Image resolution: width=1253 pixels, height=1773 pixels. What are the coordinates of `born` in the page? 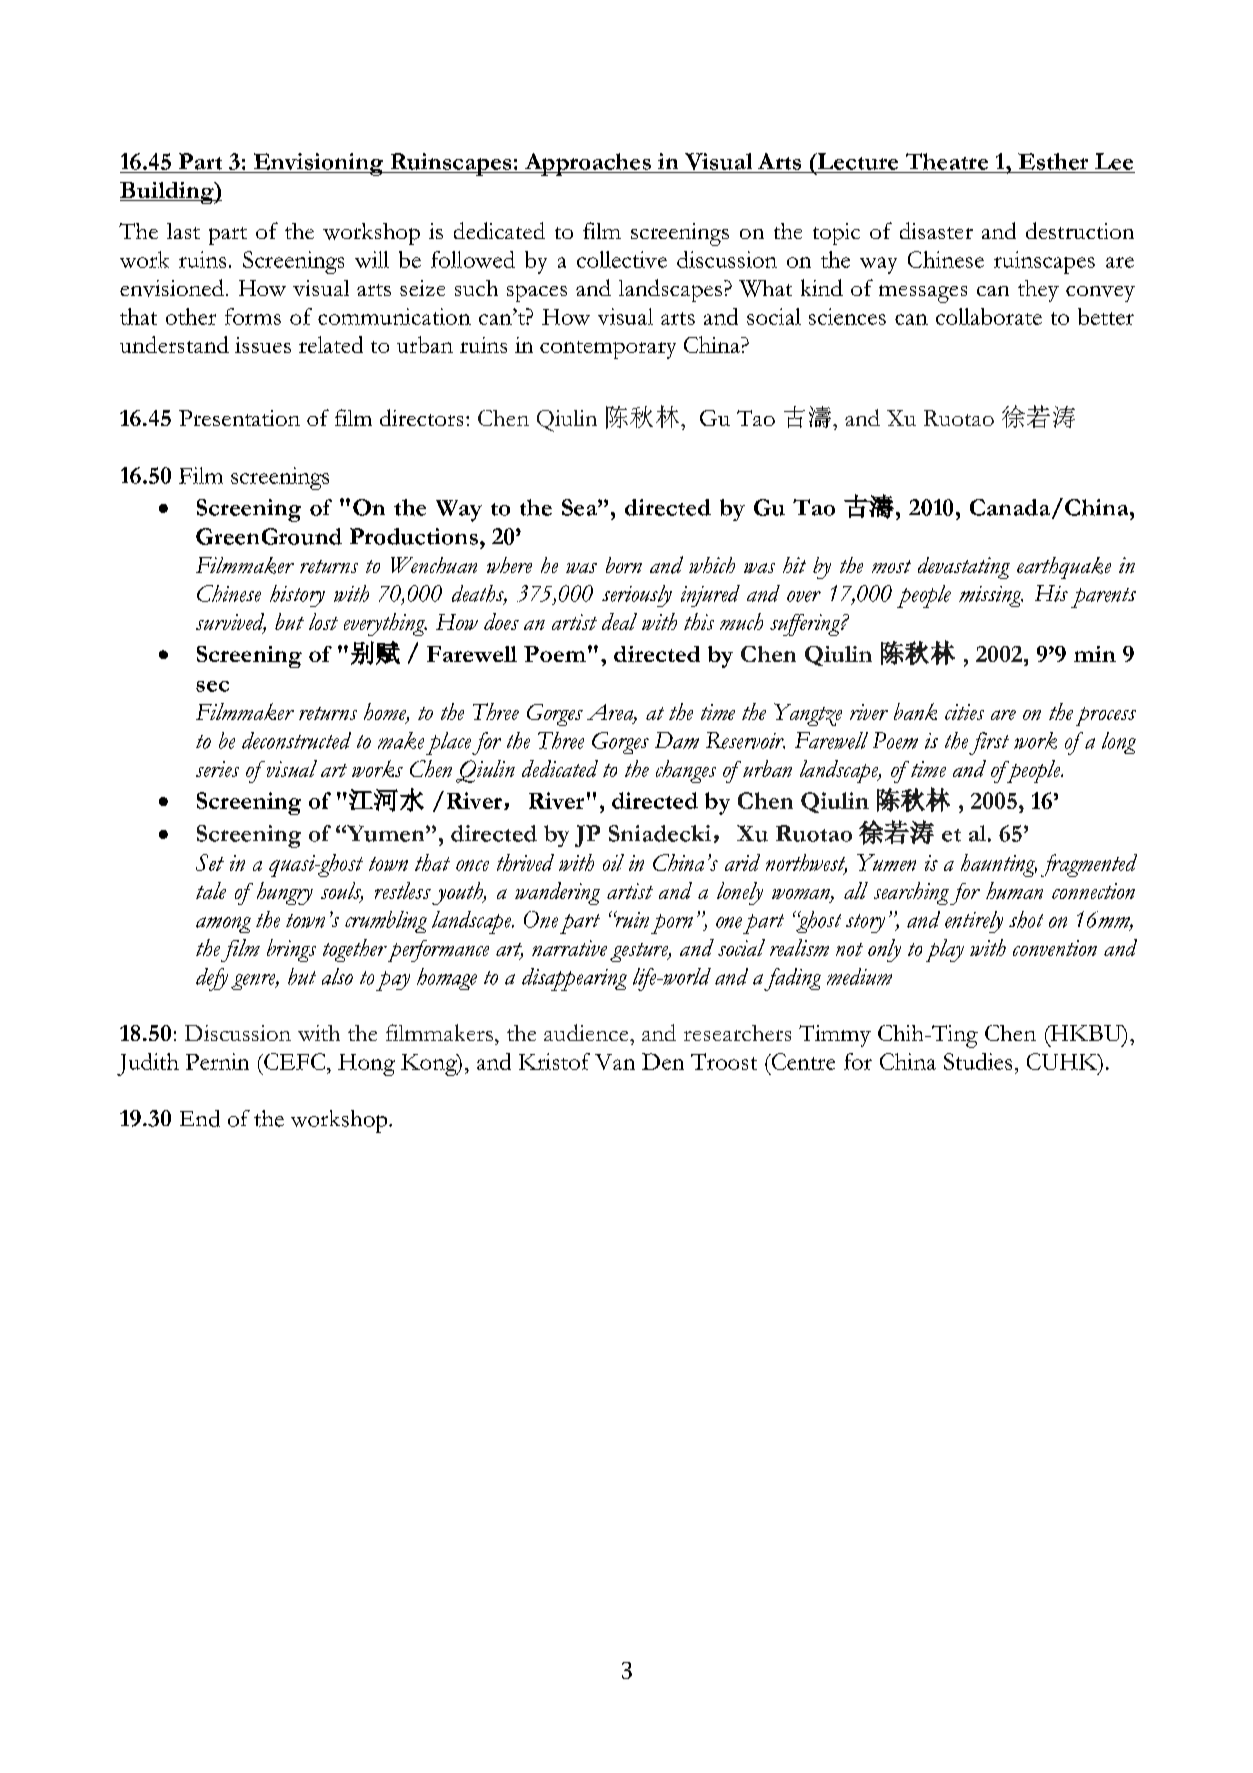 It's located at (624, 565).
